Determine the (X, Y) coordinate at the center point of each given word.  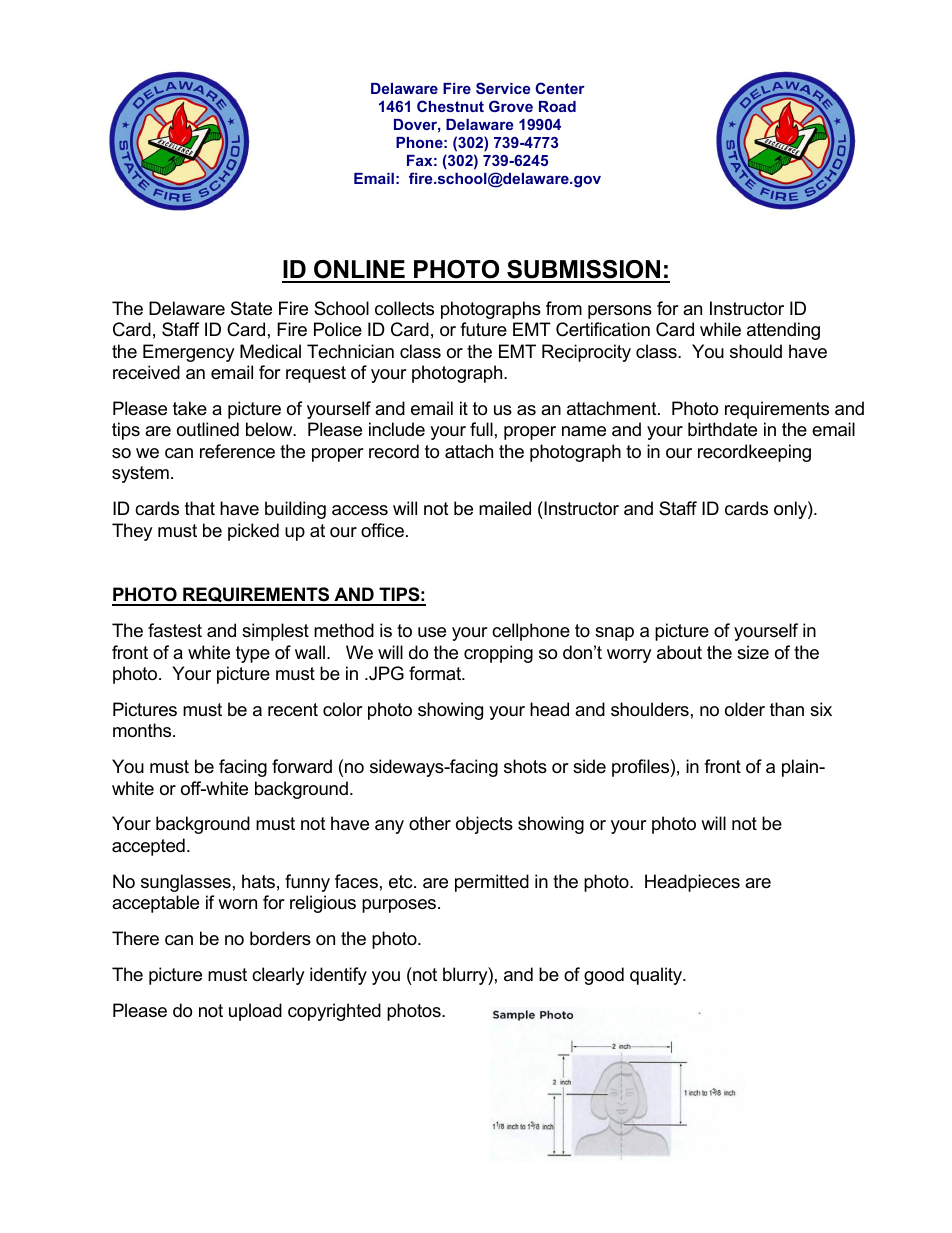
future (483, 329)
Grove (511, 106)
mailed (505, 508)
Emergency (189, 353)
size (753, 652)
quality (657, 976)
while (720, 329)
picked (253, 532)
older (745, 709)
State (251, 308)
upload (255, 1012)
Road (557, 106)
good (604, 976)
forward (302, 766)
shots (525, 766)
